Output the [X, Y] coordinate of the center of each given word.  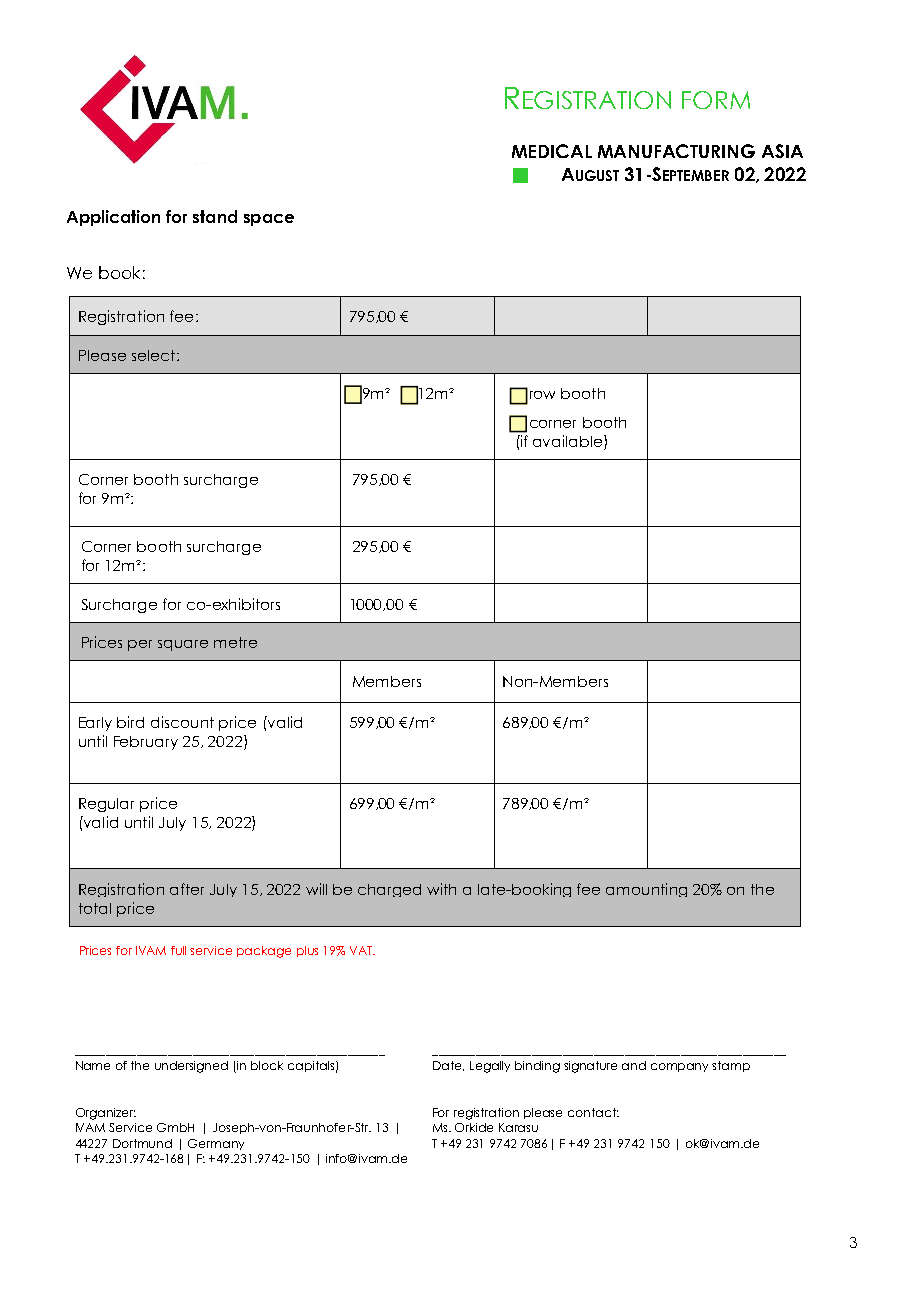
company [679, 1067]
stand [215, 216]
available [569, 441]
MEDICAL [552, 151]
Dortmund [142, 1143]
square [183, 645]
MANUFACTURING [676, 151]
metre [235, 642]
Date [448, 1066]
